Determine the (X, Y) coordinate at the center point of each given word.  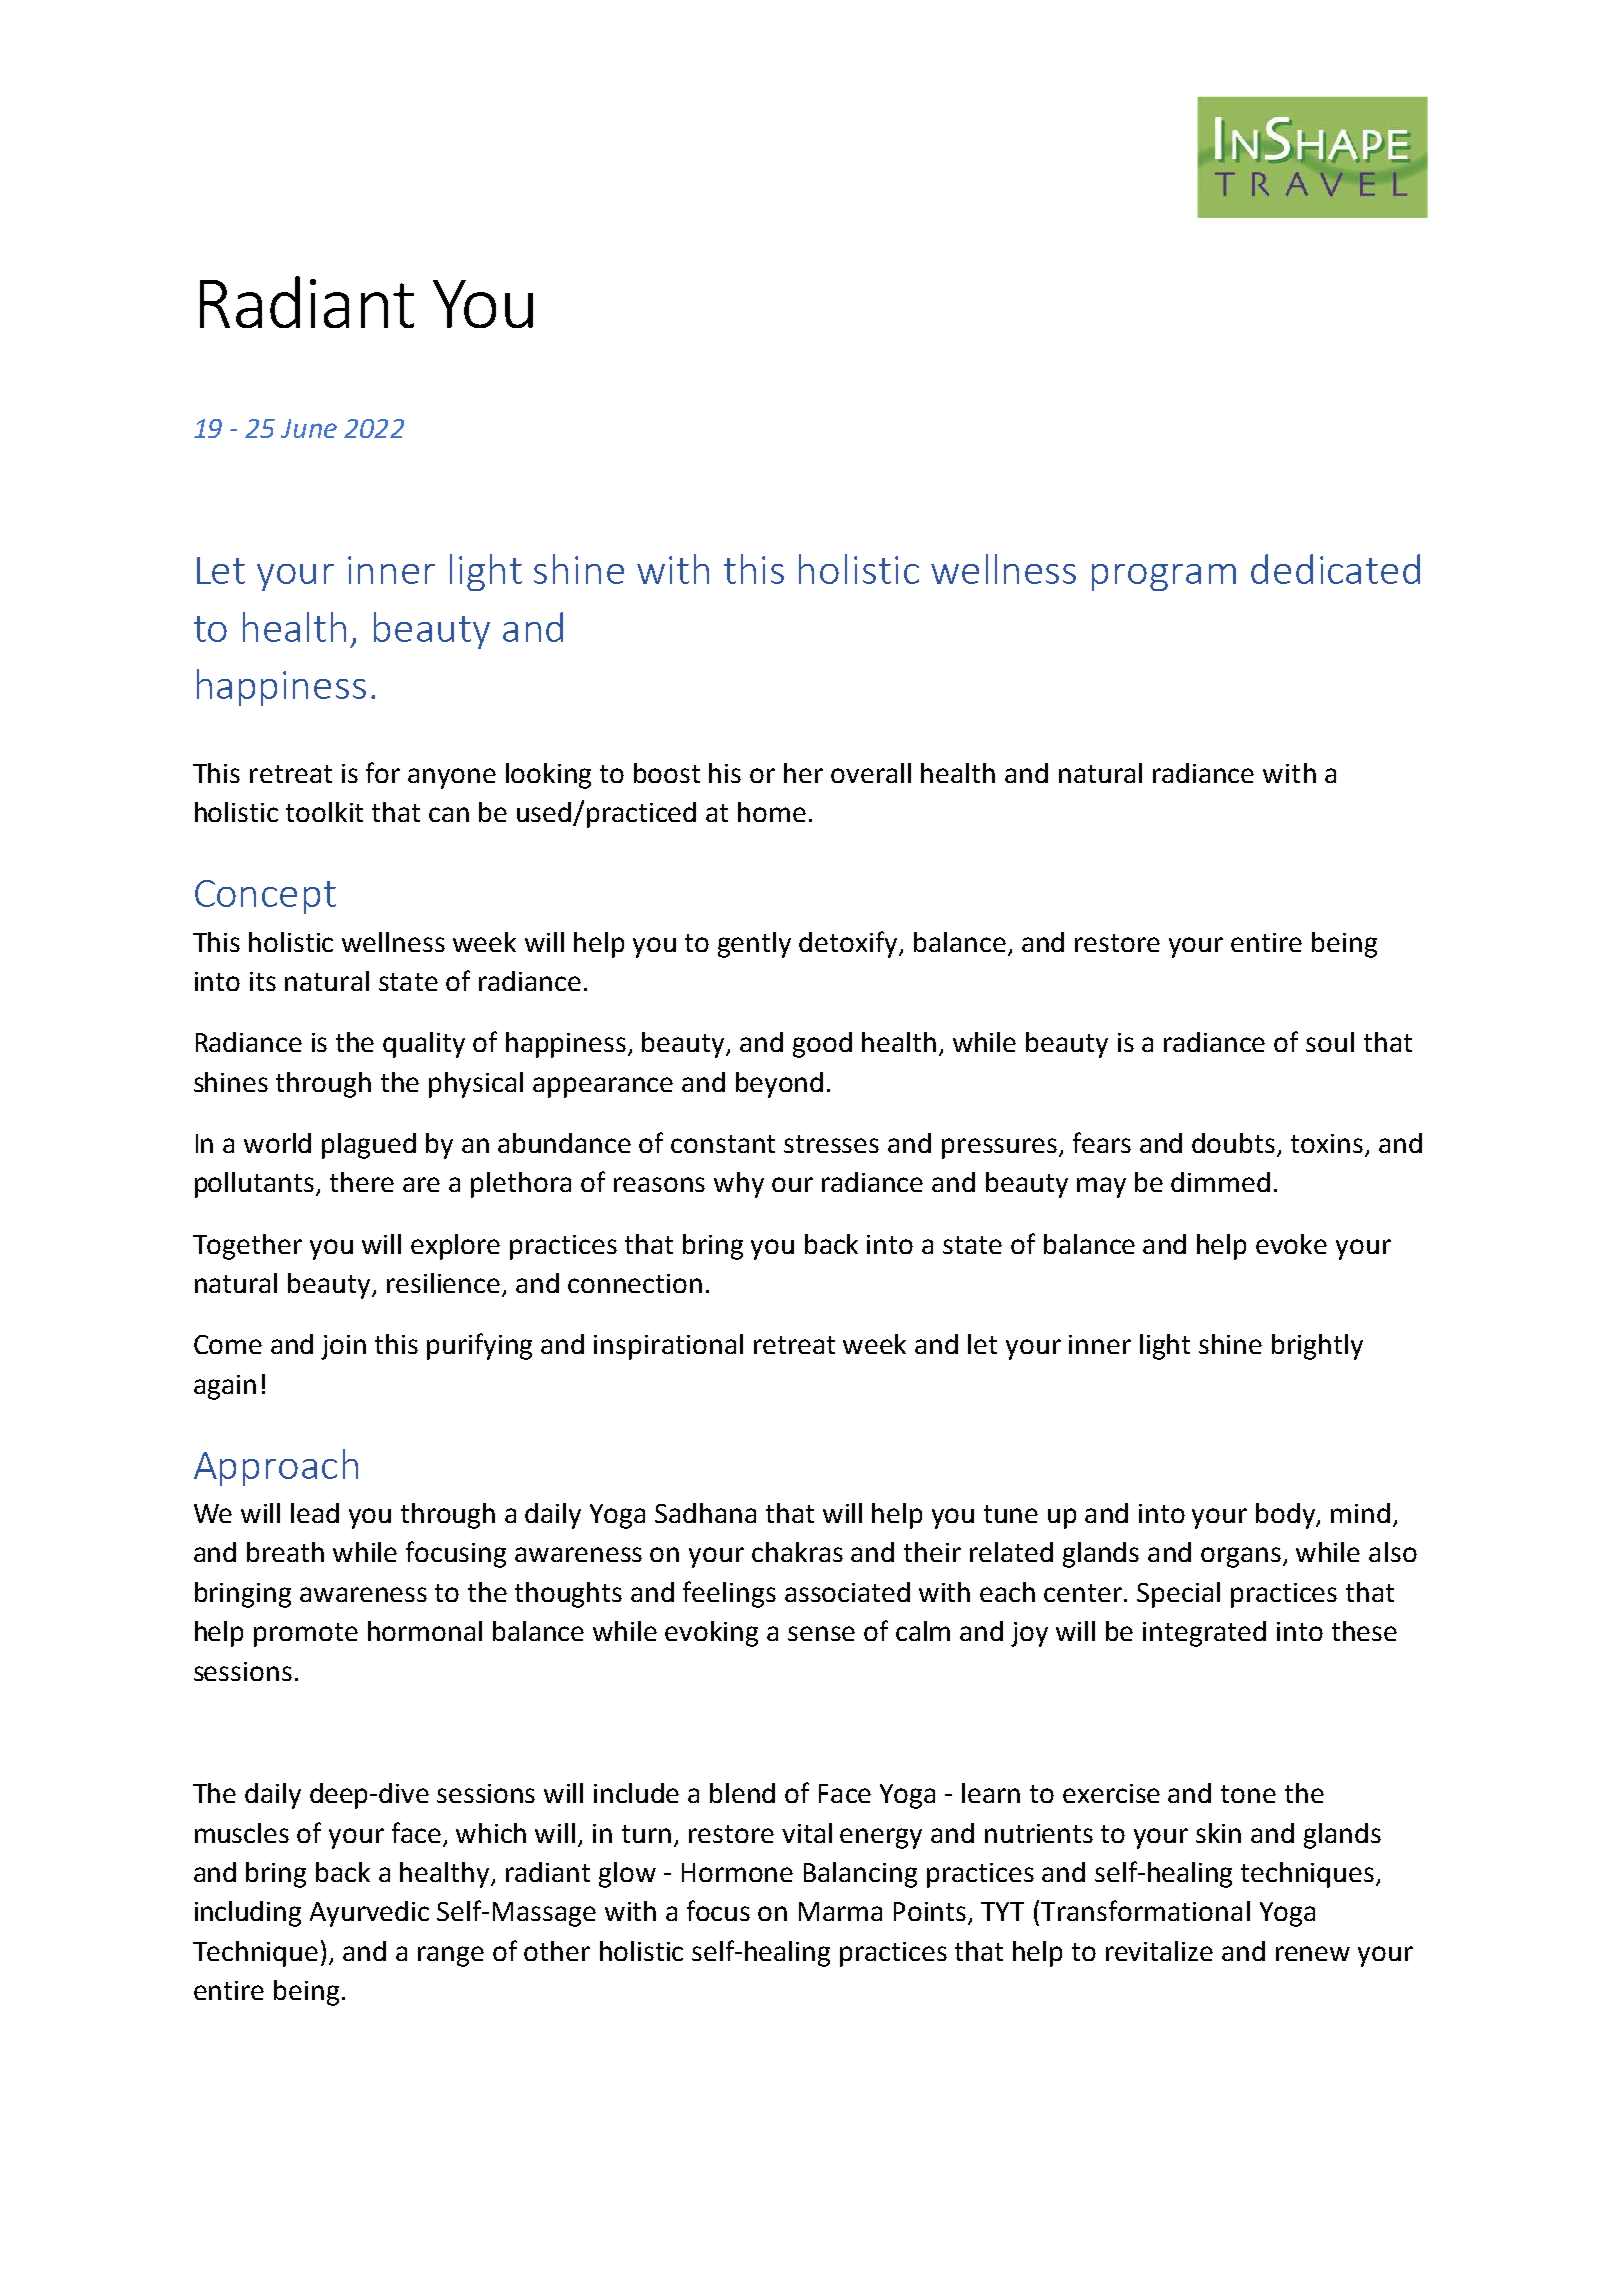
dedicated (1335, 569)
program (1164, 577)
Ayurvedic (369, 1914)
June (309, 428)
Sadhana (705, 1513)
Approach (276, 1467)
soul (1330, 1042)
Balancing (860, 1875)
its (263, 981)
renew (1313, 1953)
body (1287, 1516)
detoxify (849, 944)
